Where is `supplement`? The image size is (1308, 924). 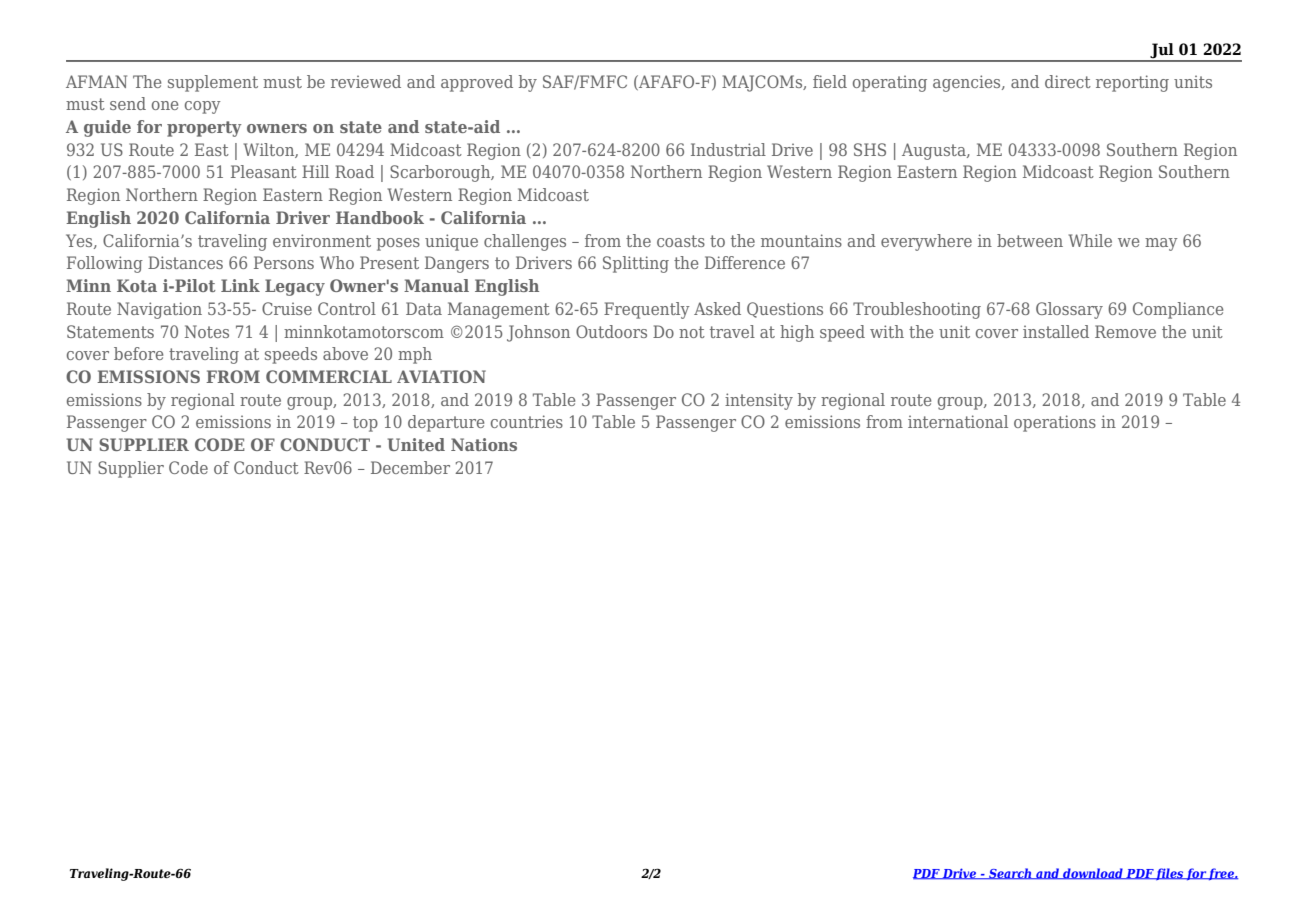
supplement is located at coordinates (213, 83).
